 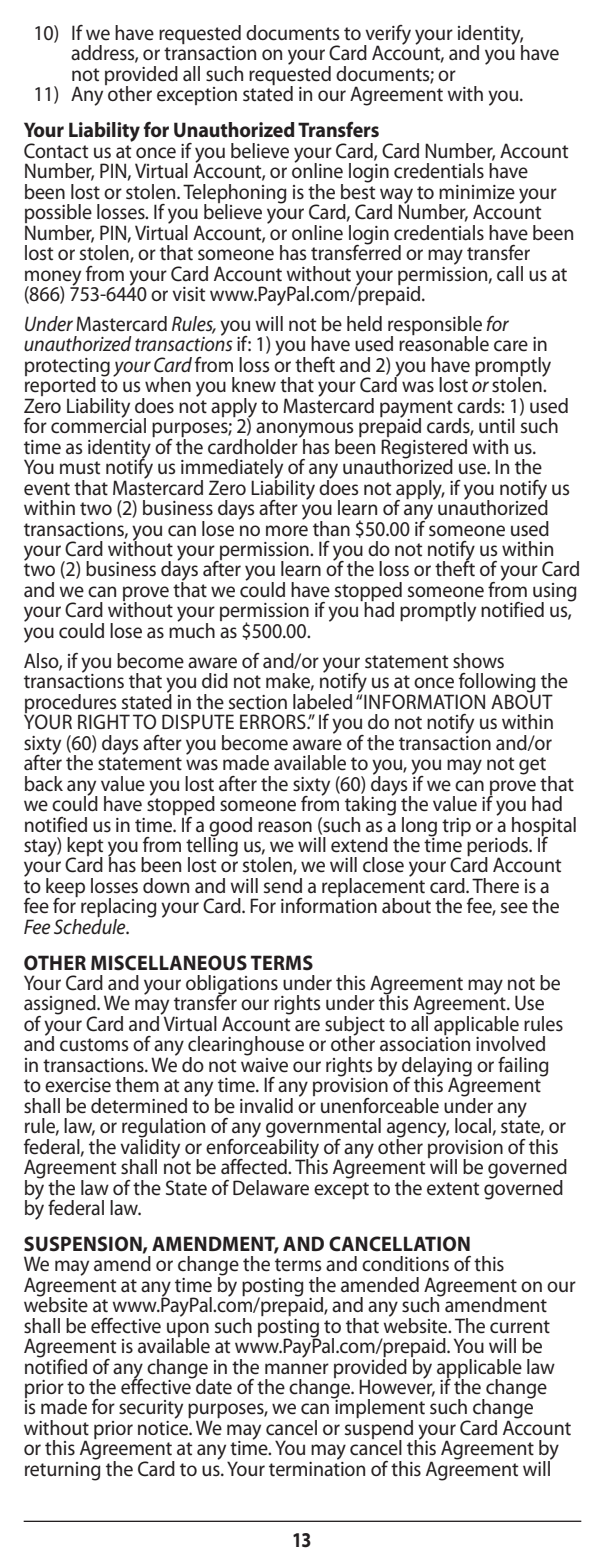 I want to click on until, so click(x=497, y=426).
